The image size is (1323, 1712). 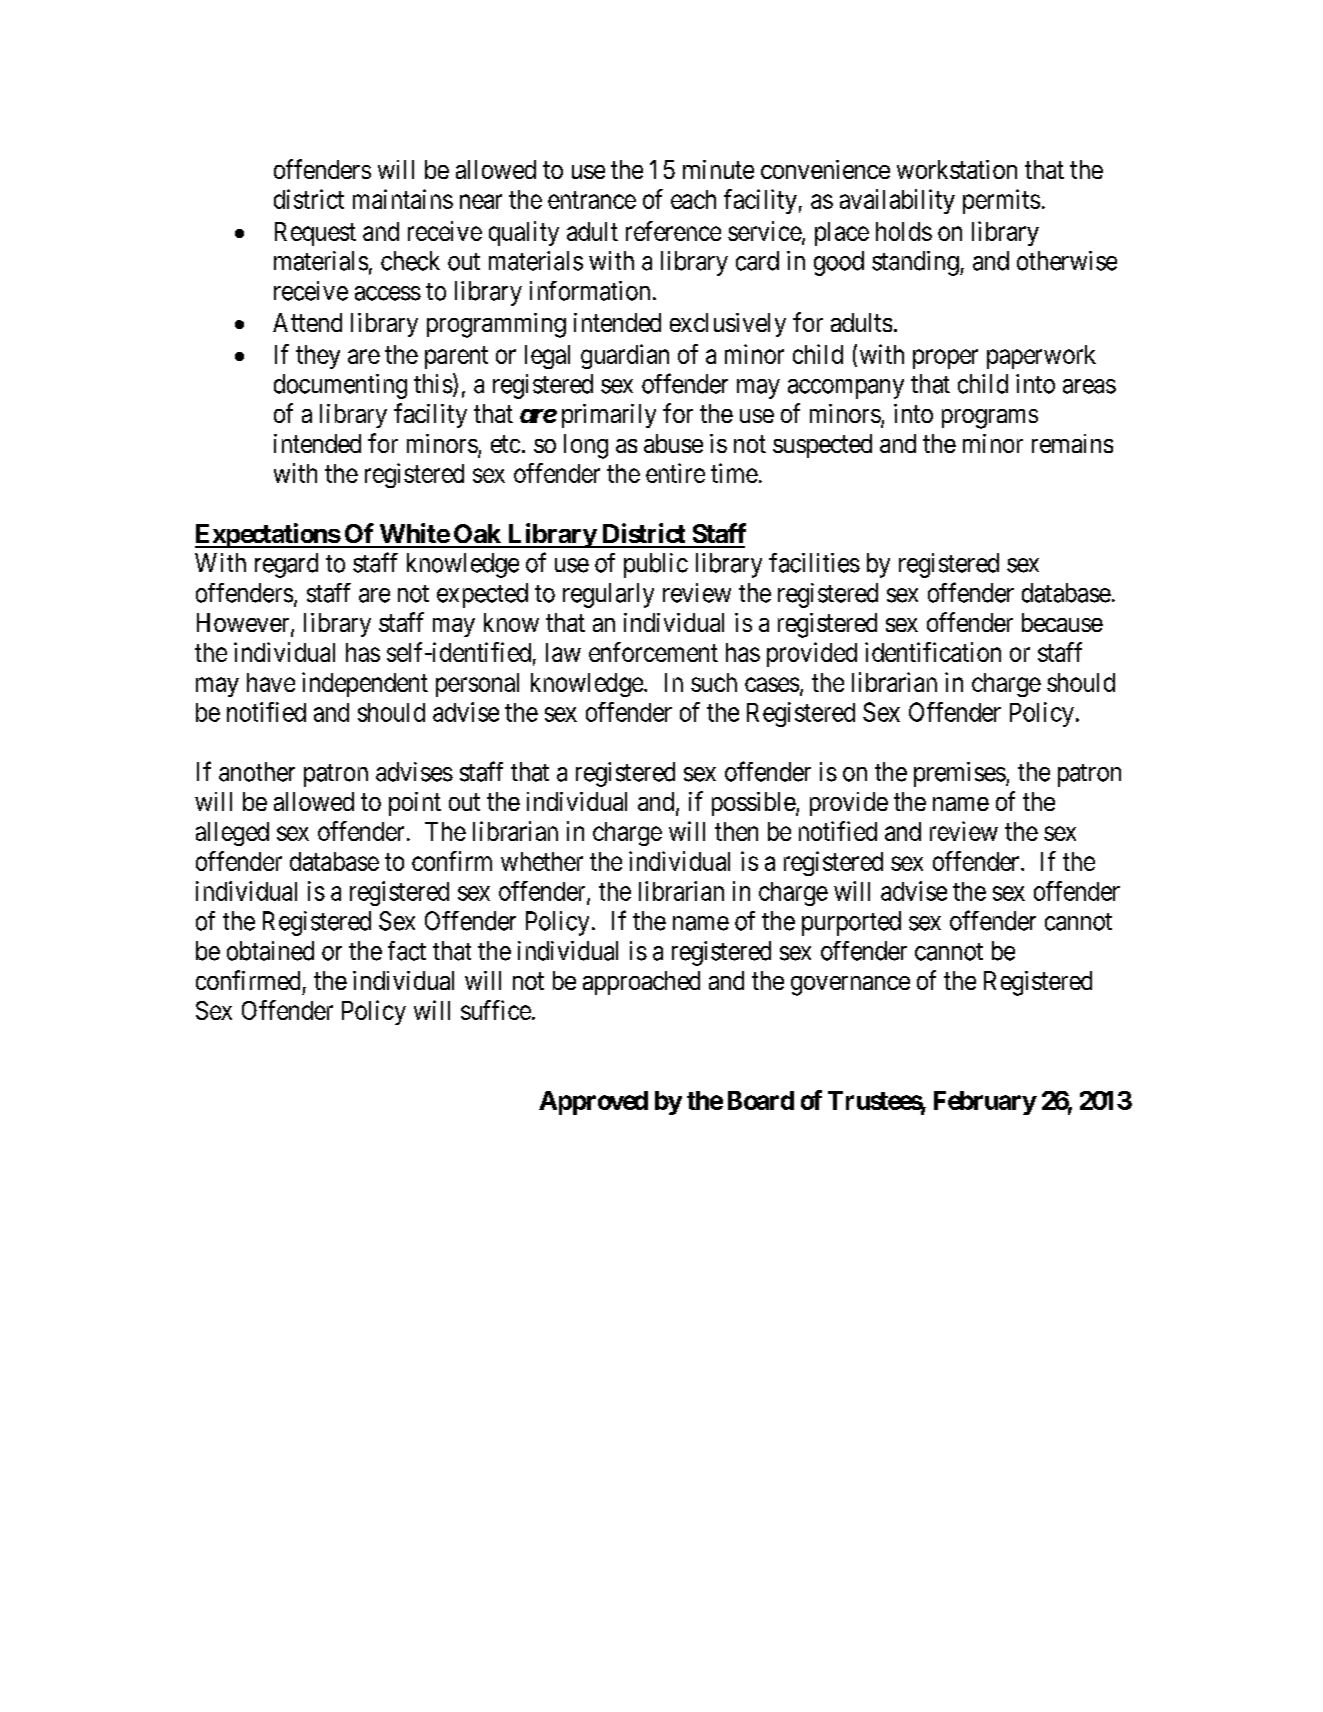 What do you see at coordinates (365, 684) in the screenshot?
I see `independent` at bounding box center [365, 684].
